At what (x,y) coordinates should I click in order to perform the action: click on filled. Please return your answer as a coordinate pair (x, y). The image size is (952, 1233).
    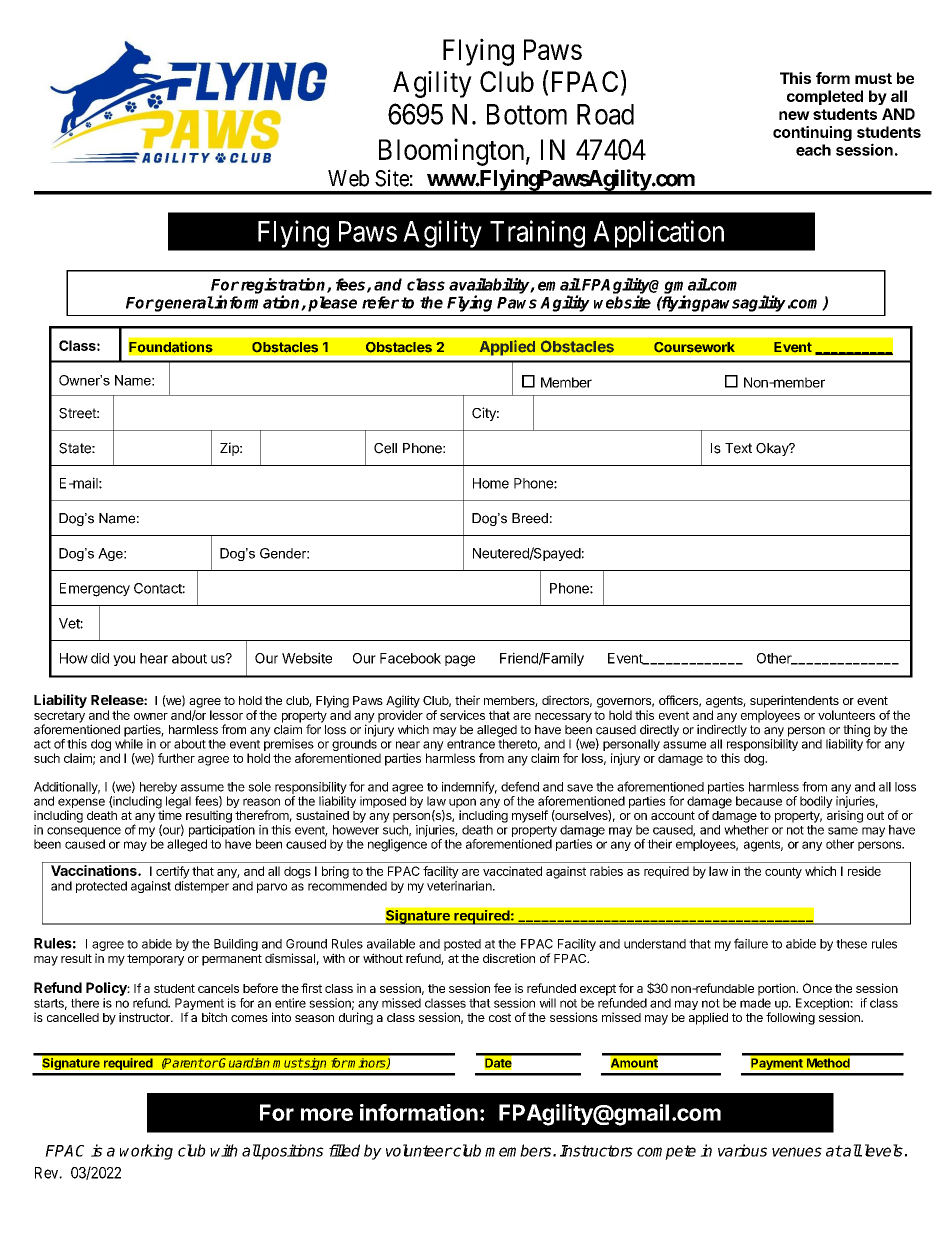
    Looking at the image, I should click on (344, 1150).
